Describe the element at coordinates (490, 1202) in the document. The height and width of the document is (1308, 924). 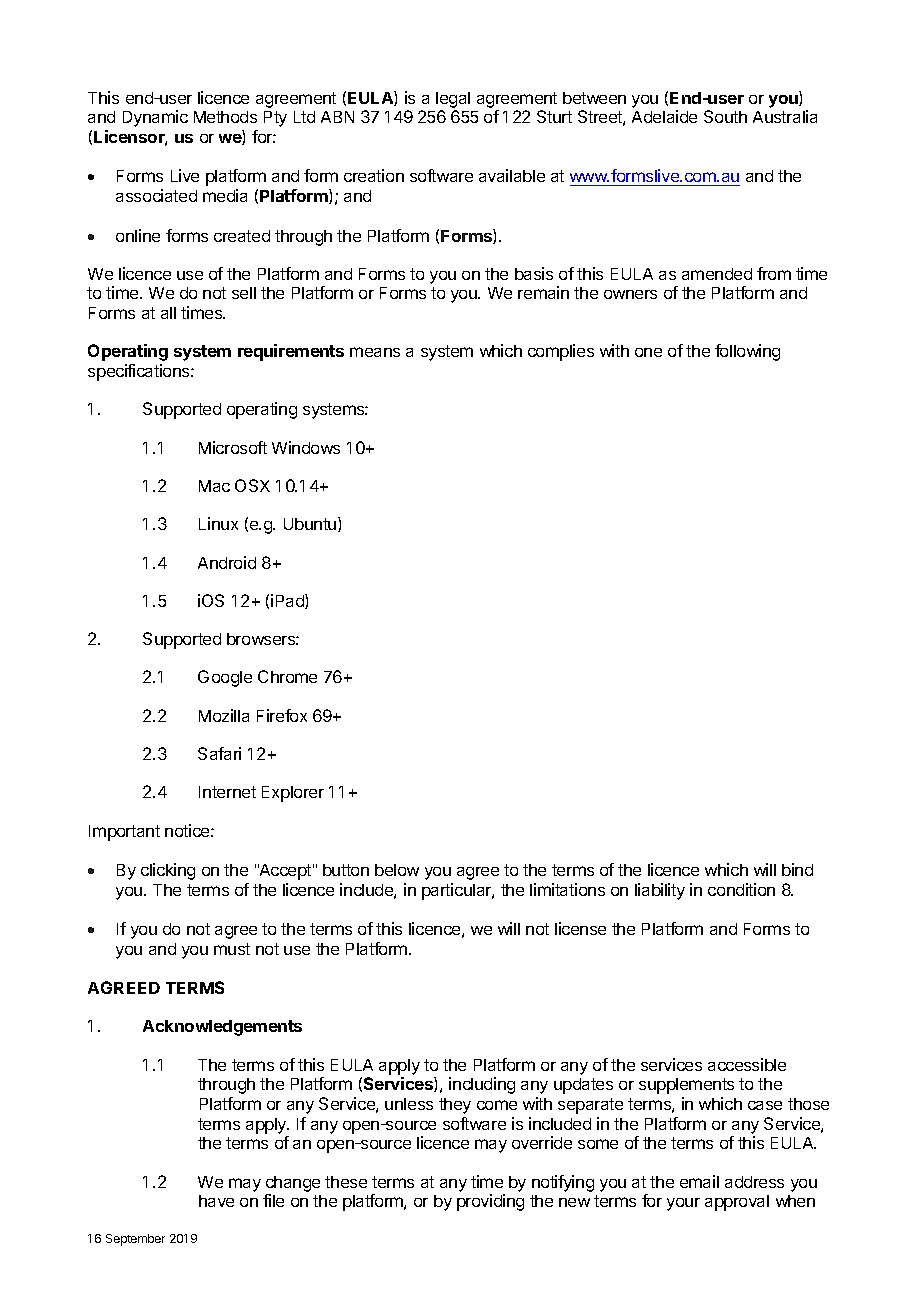
I see `providing` at that location.
